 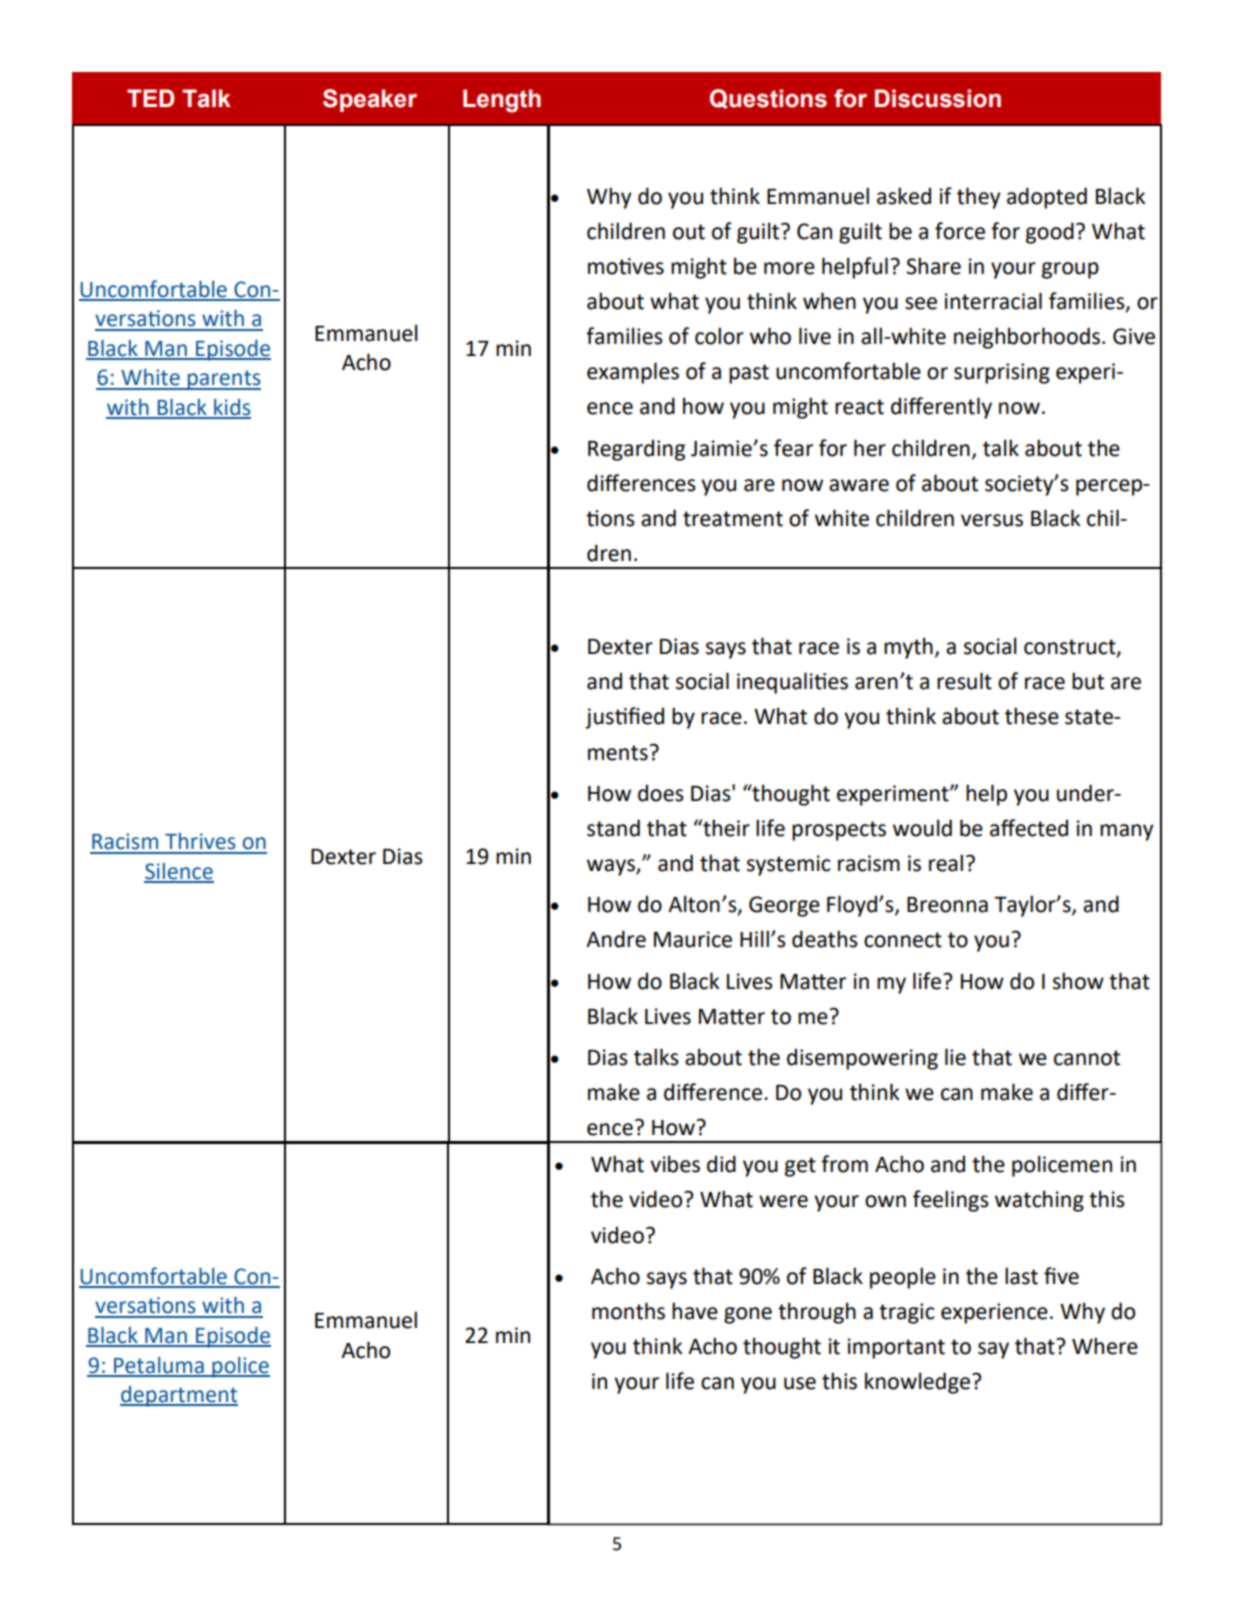 I want to click on months, so click(x=628, y=1311).
